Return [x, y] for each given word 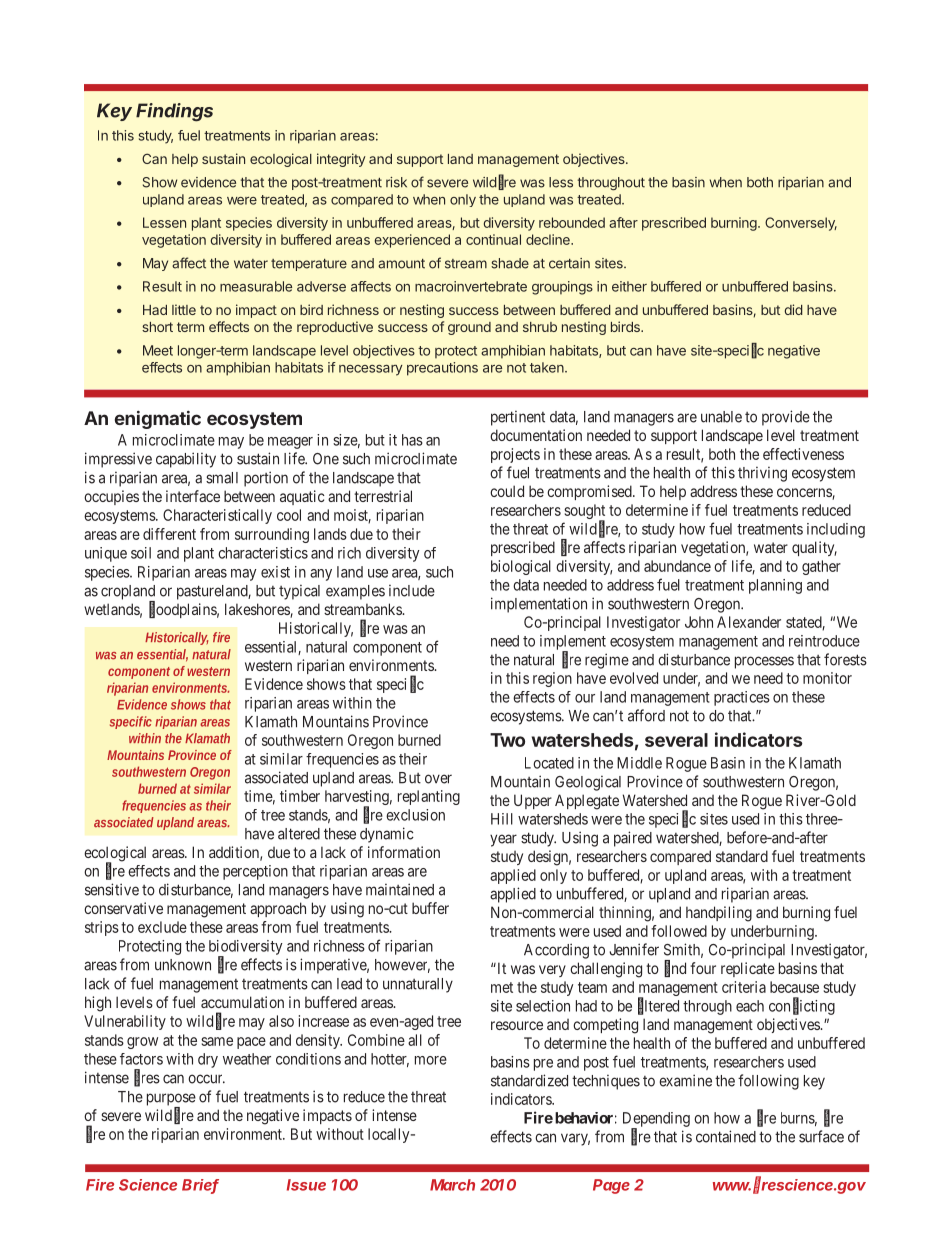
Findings [174, 112]
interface [193, 496]
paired [633, 839]
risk [396, 182]
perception [255, 872]
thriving [762, 474]
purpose [171, 1100]
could [507, 491]
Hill [502, 819]
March [452, 1185]
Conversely [801, 224]
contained [726, 1136]
